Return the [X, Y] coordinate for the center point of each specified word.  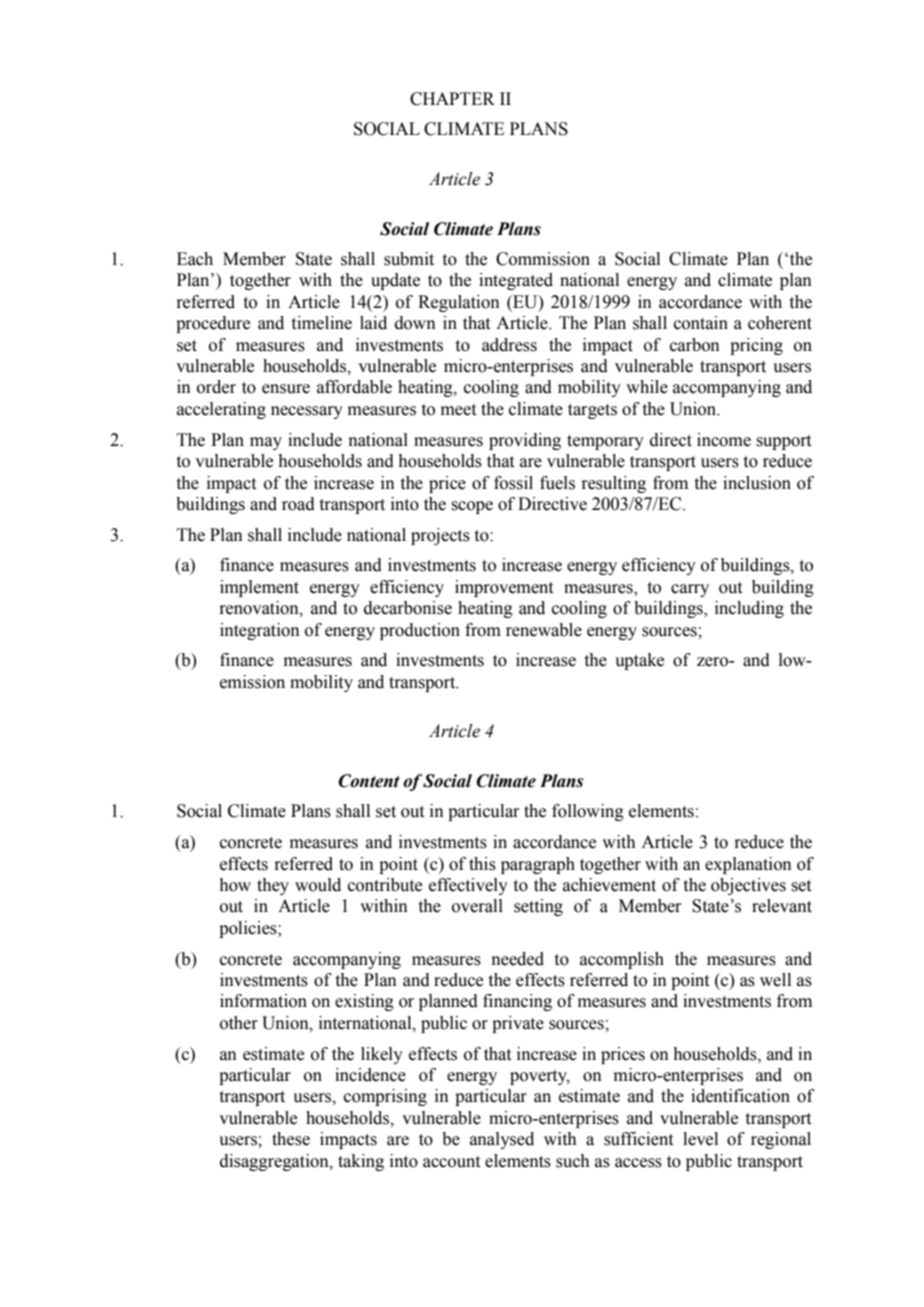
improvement [504, 588]
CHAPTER [452, 99]
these [291, 1139]
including [749, 609]
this [482, 864]
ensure [286, 389]
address [509, 345]
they [273, 886]
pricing [756, 346]
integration [260, 631]
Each [195, 259]
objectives [748, 886]
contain [701, 323]
